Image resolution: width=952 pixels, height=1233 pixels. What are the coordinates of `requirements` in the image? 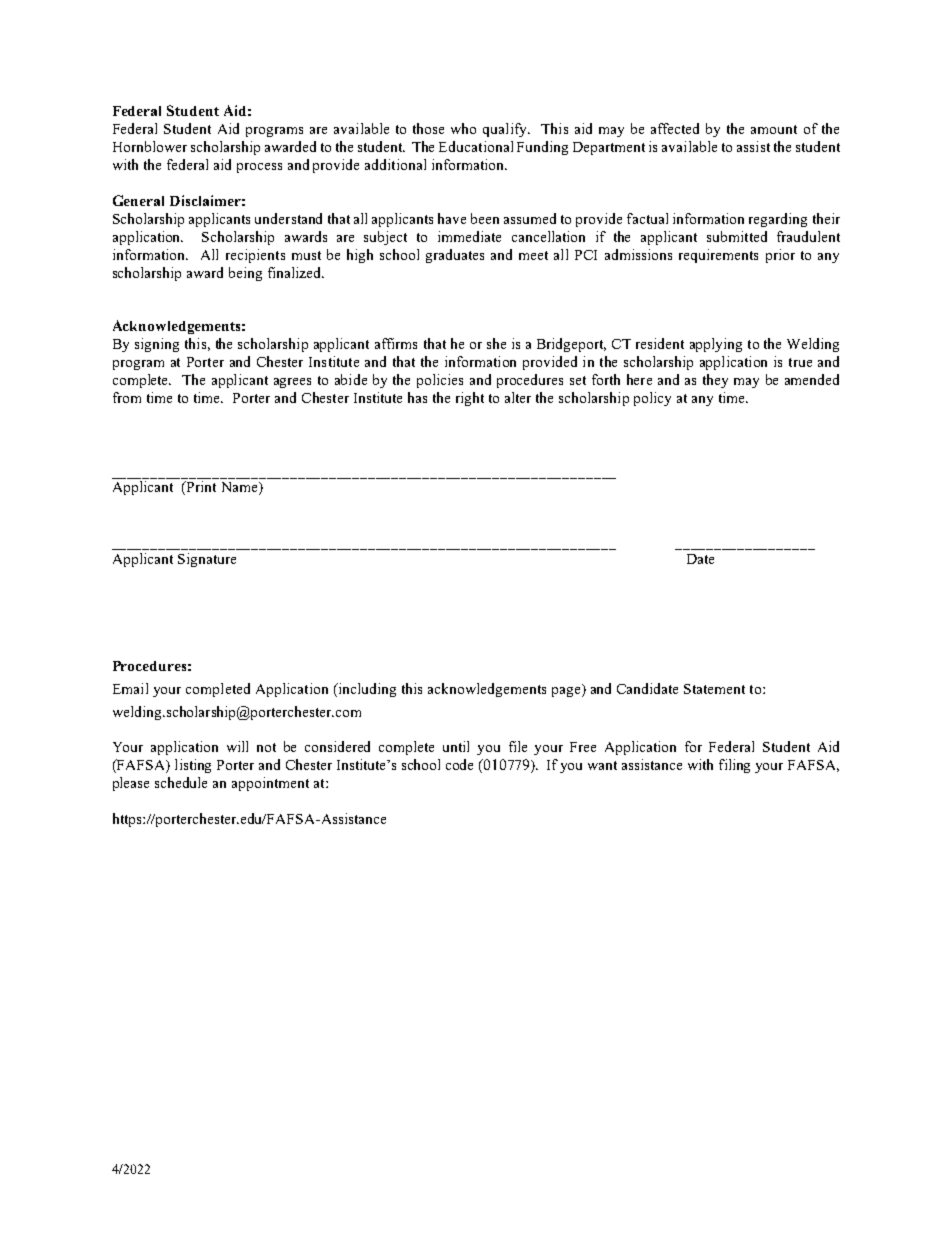 It's located at (718, 256).
